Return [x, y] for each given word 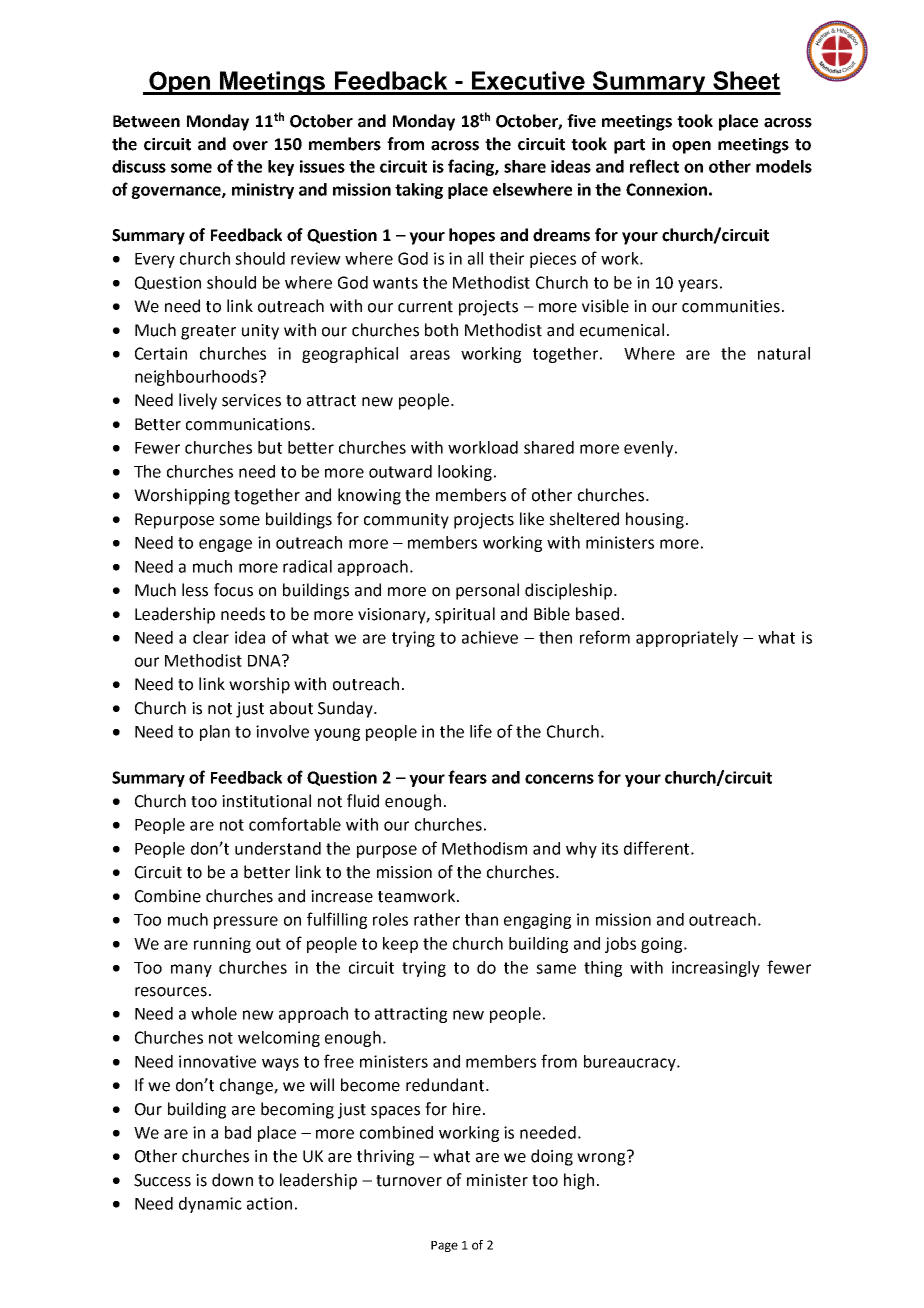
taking [419, 191]
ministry [263, 191]
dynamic [210, 1205]
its [610, 848]
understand [278, 848]
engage [225, 545]
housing [656, 520]
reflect [654, 166]
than [481, 919]
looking [465, 473]
